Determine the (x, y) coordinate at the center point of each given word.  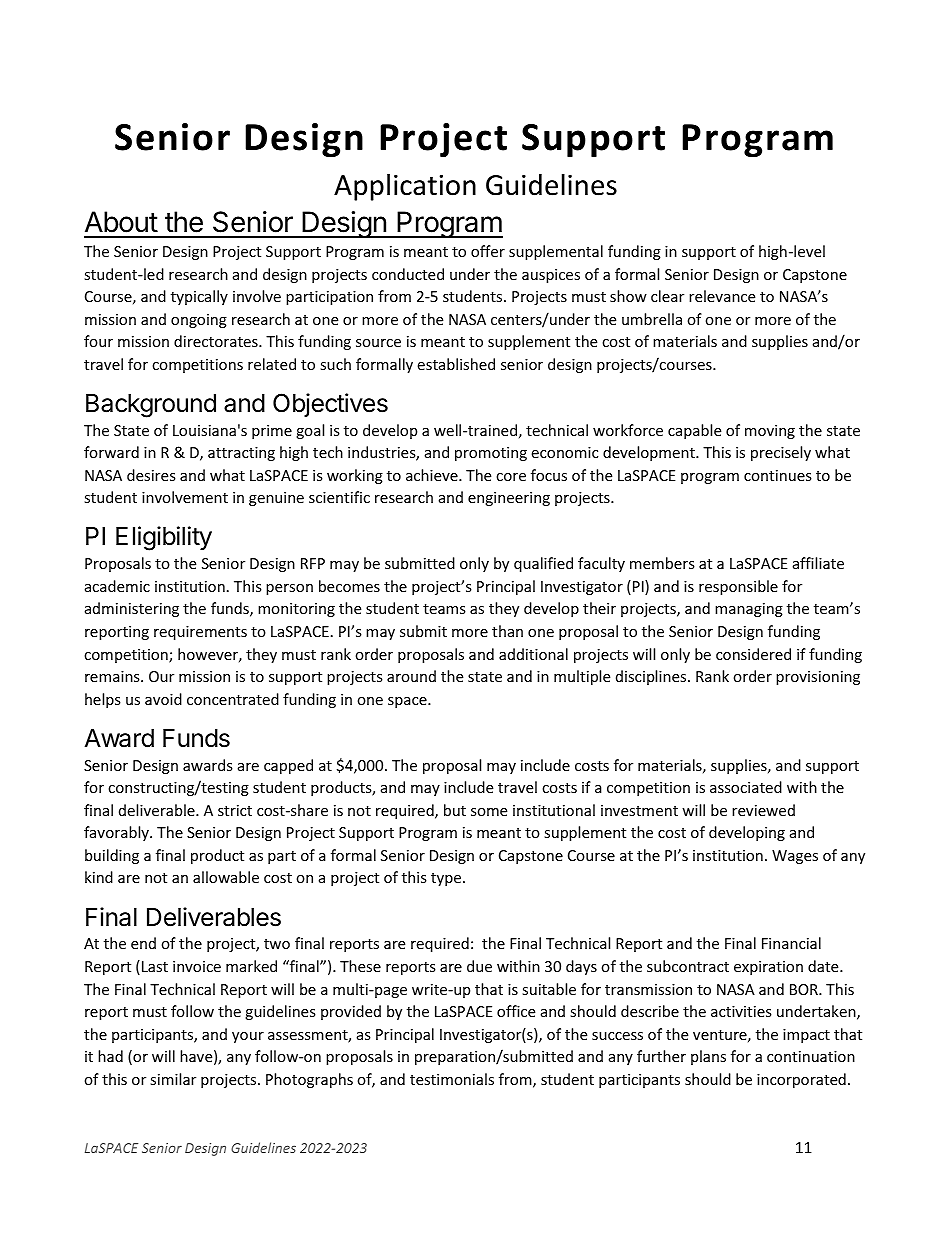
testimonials (452, 1079)
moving (770, 432)
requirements (200, 633)
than (507, 631)
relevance (722, 296)
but (455, 810)
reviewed (763, 810)
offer (488, 251)
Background (151, 406)
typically (199, 297)
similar (173, 1079)
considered (753, 654)
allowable (226, 877)
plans (708, 1057)
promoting (491, 454)
